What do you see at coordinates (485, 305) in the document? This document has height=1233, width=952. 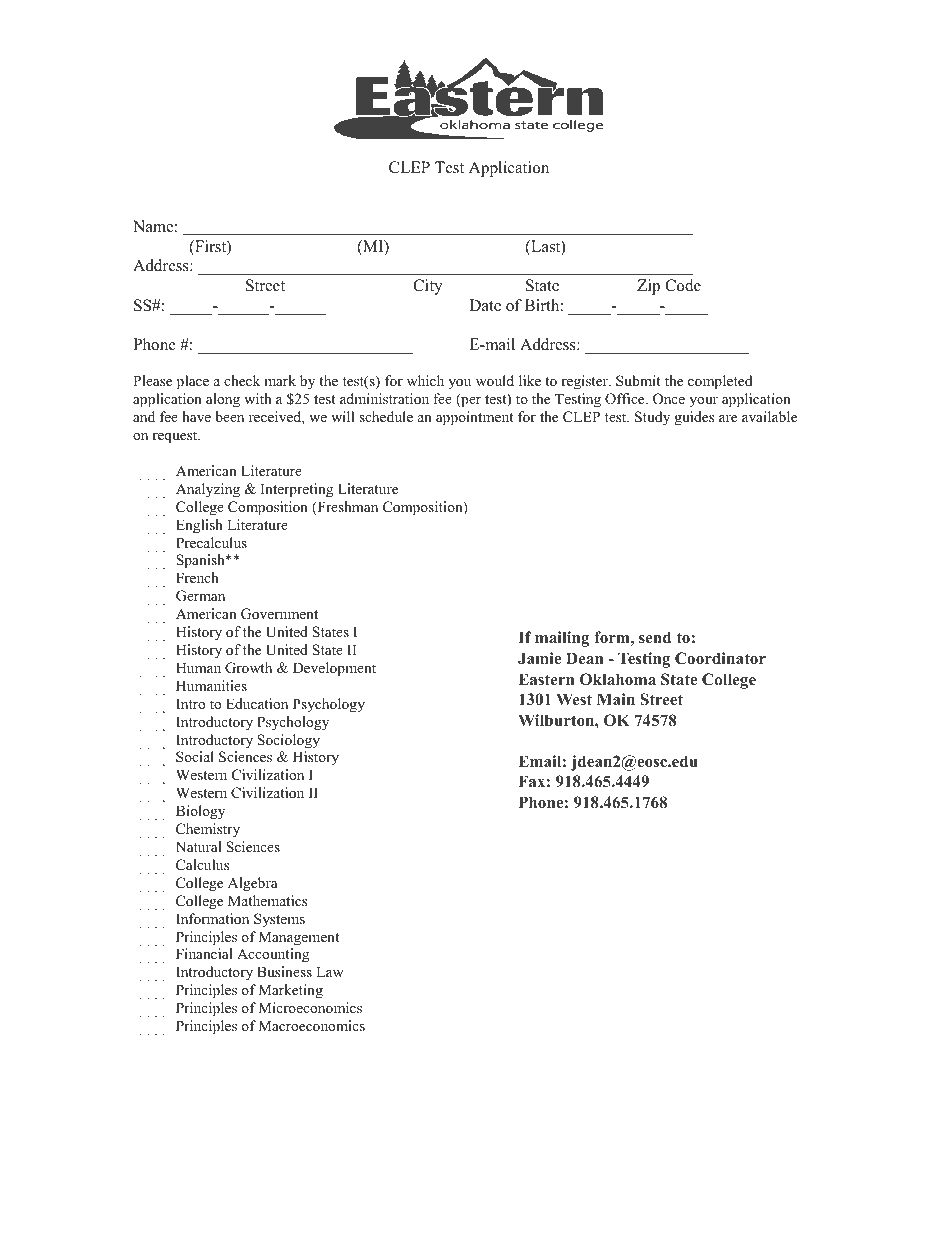 I see `Date` at bounding box center [485, 305].
